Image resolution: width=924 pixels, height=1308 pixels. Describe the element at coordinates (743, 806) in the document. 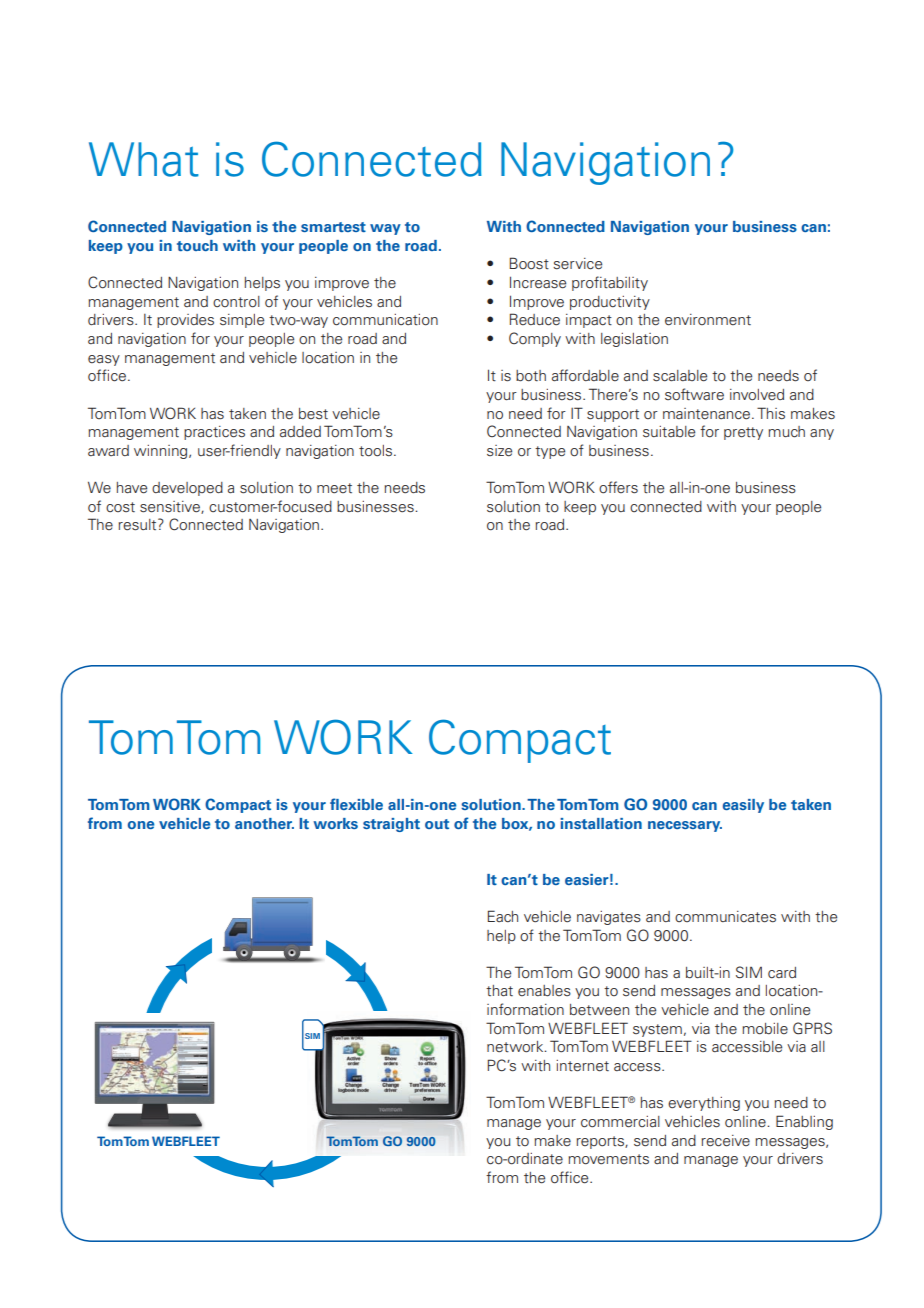

I see `easily` at that location.
